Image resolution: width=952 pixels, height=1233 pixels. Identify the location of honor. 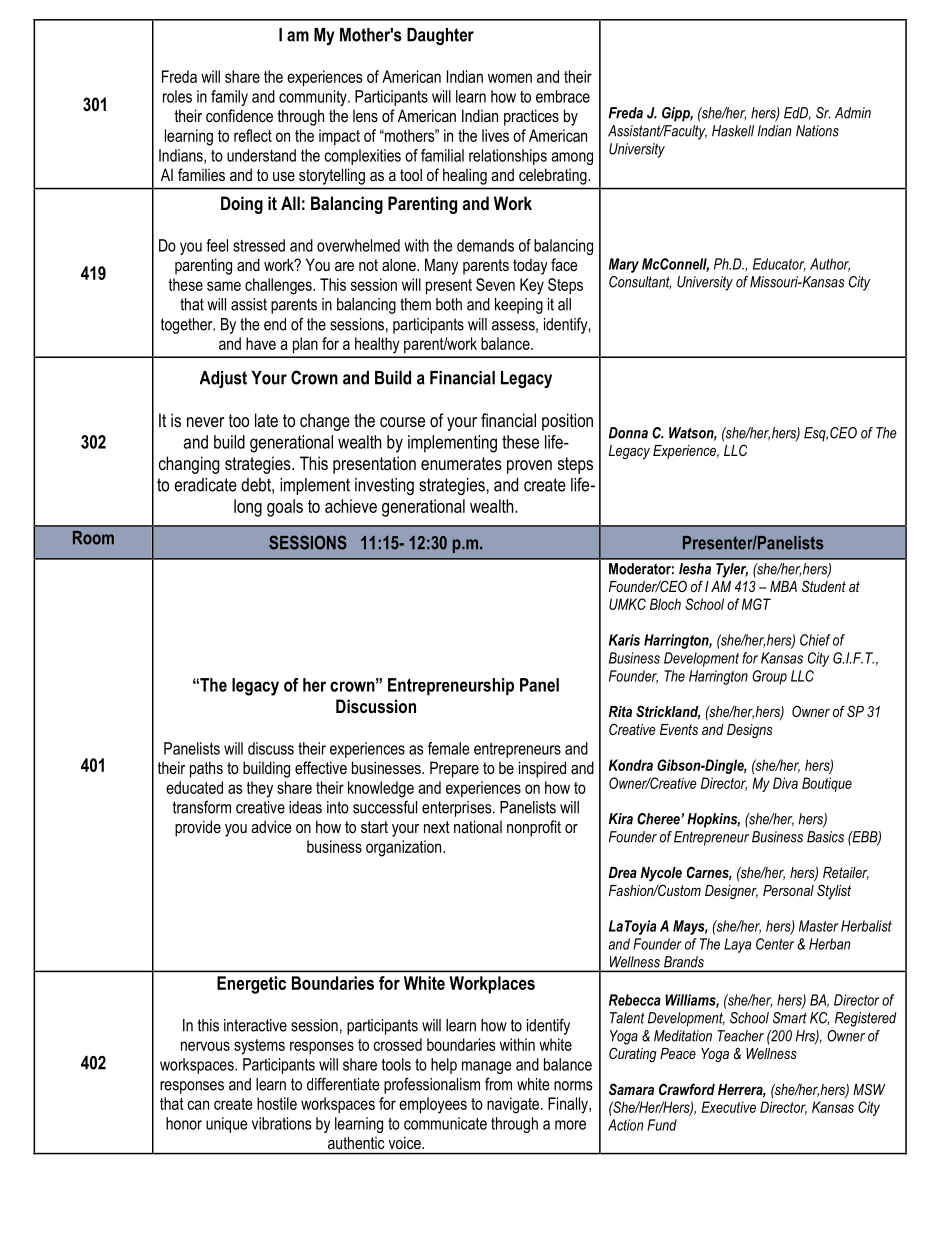
(184, 1123).
